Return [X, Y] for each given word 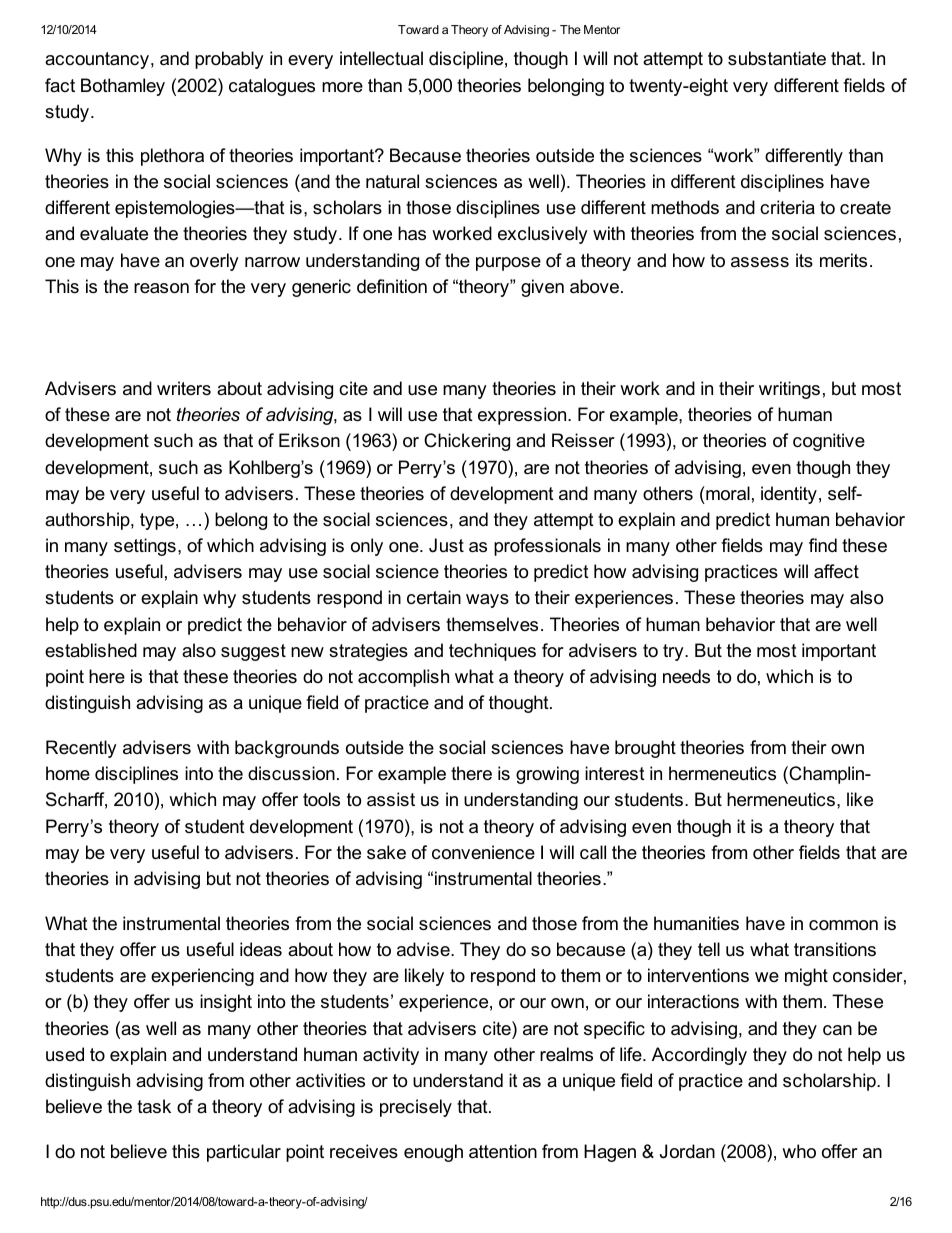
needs [686, 676]
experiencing [202, 977]
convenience [483, 852]
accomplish [403, 678]
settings [145, 547]
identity [789, 495]
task [154, 1106]
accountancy [97, 60]
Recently [81, 749]
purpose [508, 264]
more [342, 87]
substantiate [777, 58]
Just [446, 545]
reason [161, 288]
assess [760, 262]
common [843, 925]
